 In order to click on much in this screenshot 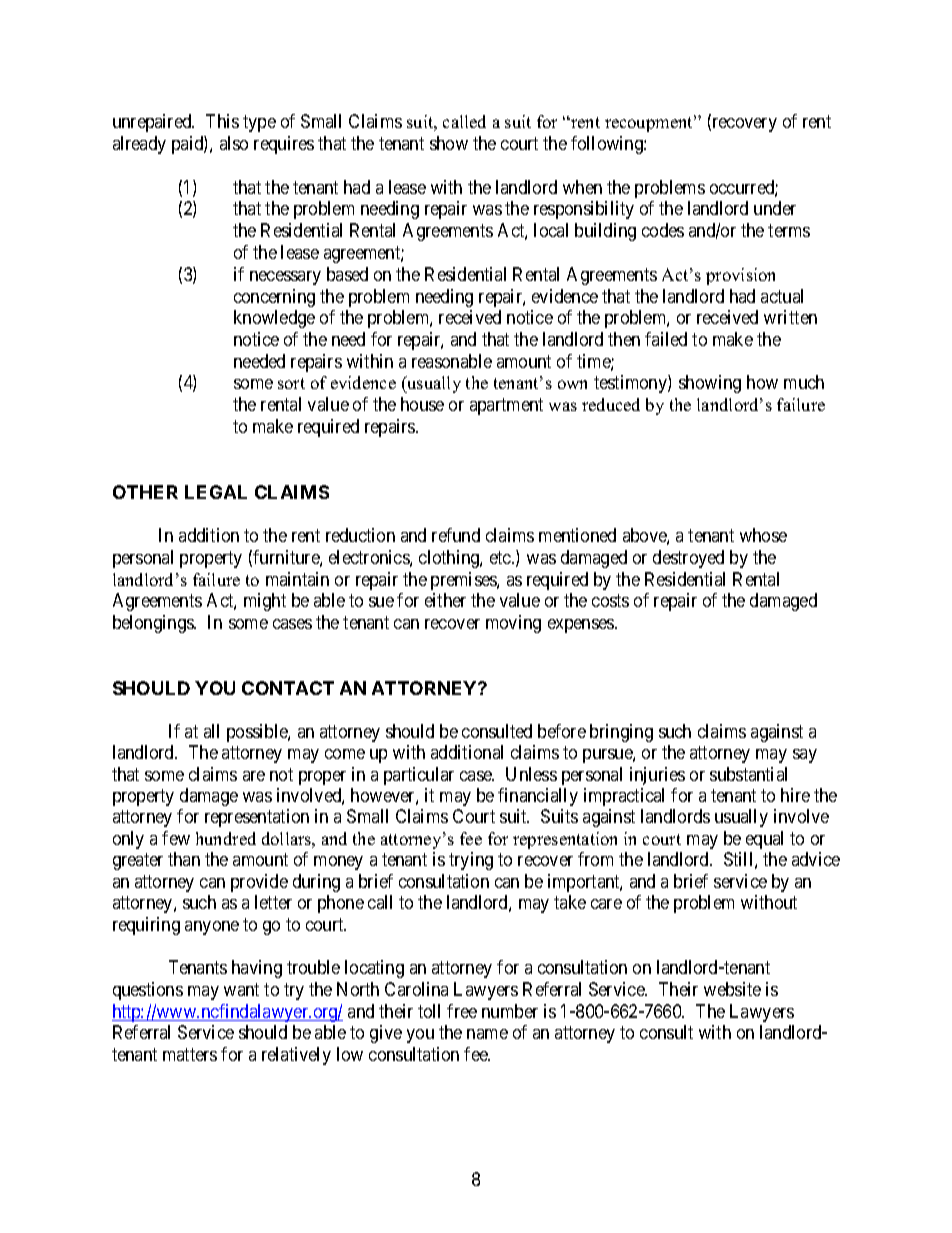, I will do `click(804, 382)`.
